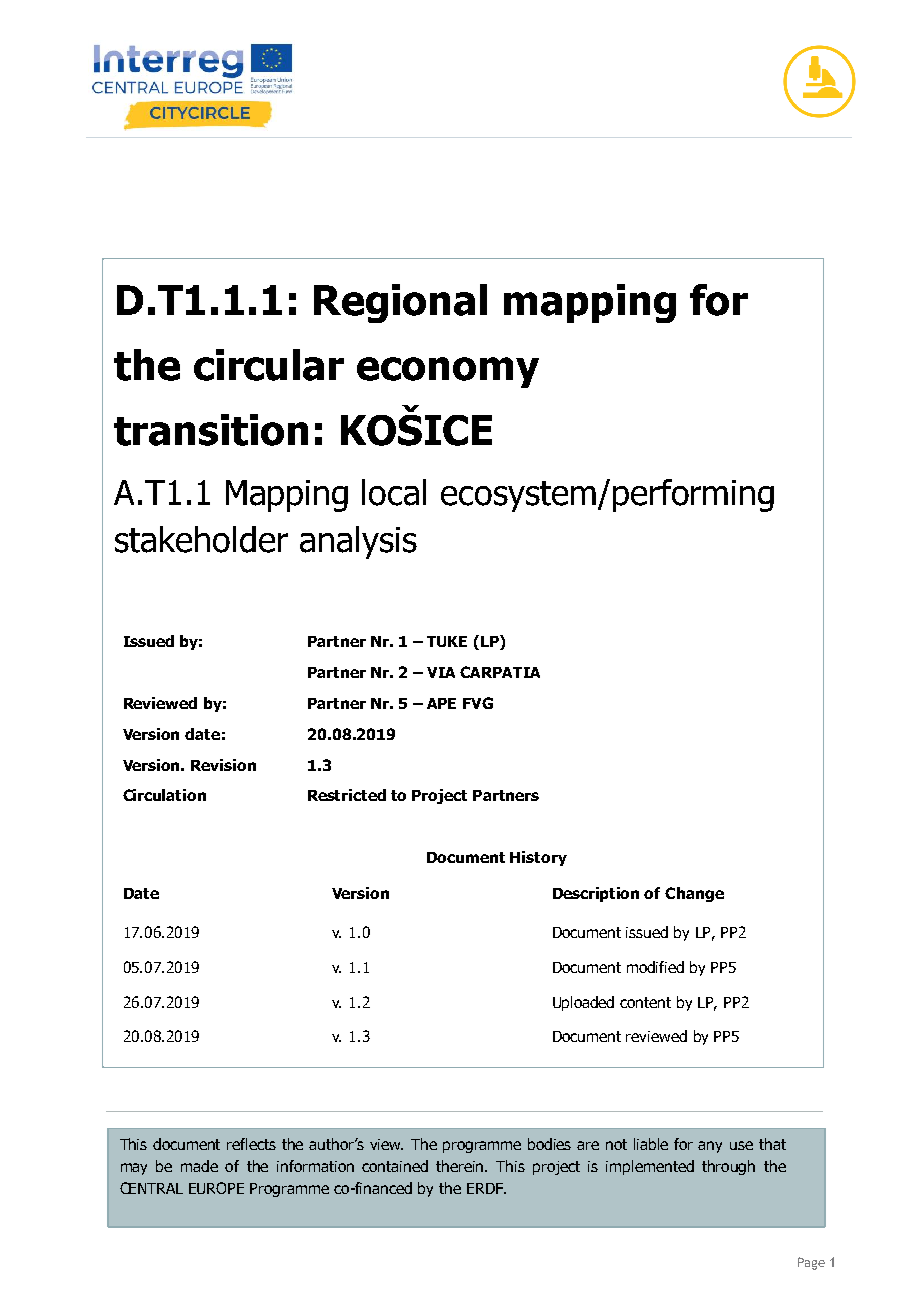  I want to click on stakeholder, so click(201, 539).
